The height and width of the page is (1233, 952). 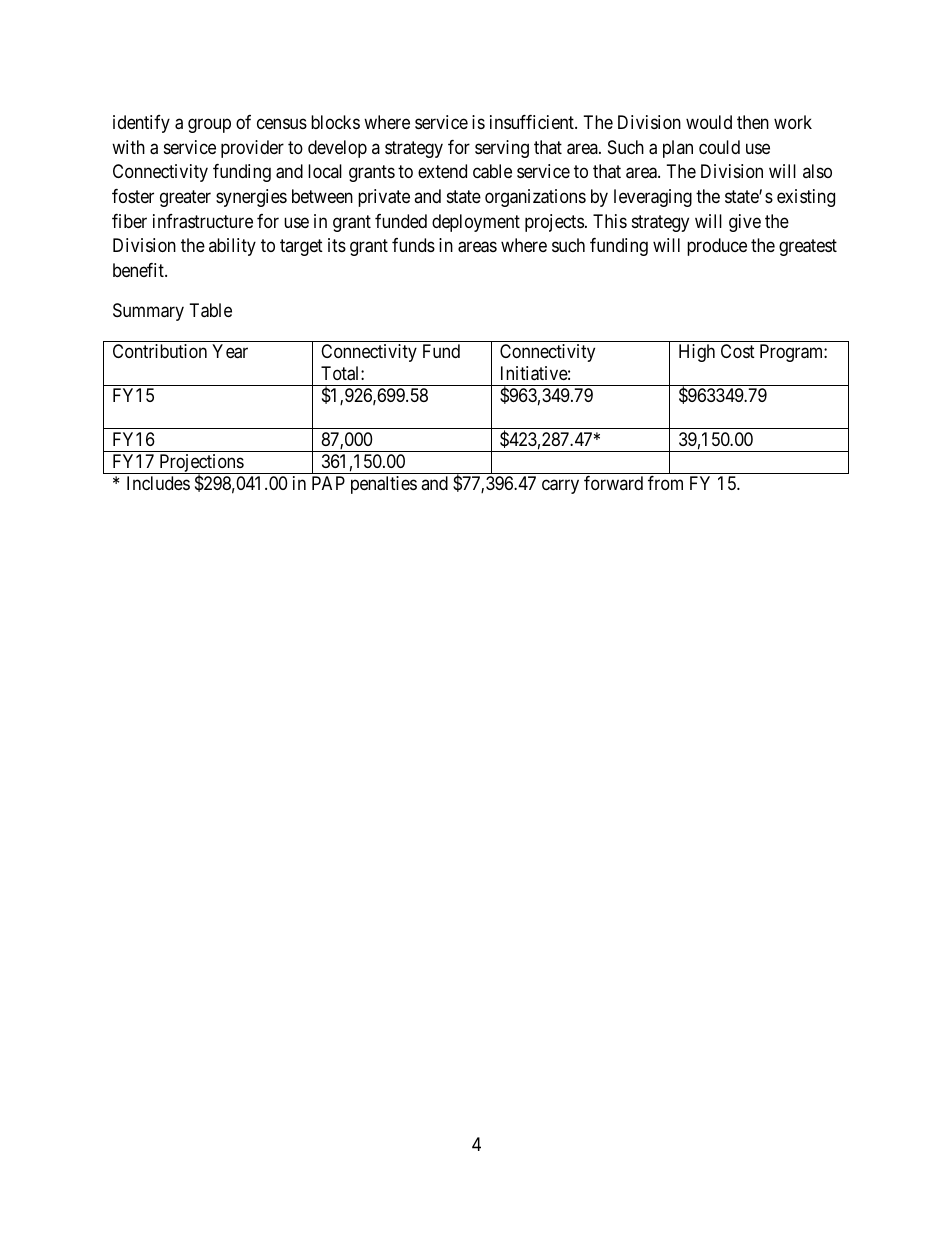 What do you see at coordinates (697, 353) in the page?
I see `High` at bounding box center [697, 353].
